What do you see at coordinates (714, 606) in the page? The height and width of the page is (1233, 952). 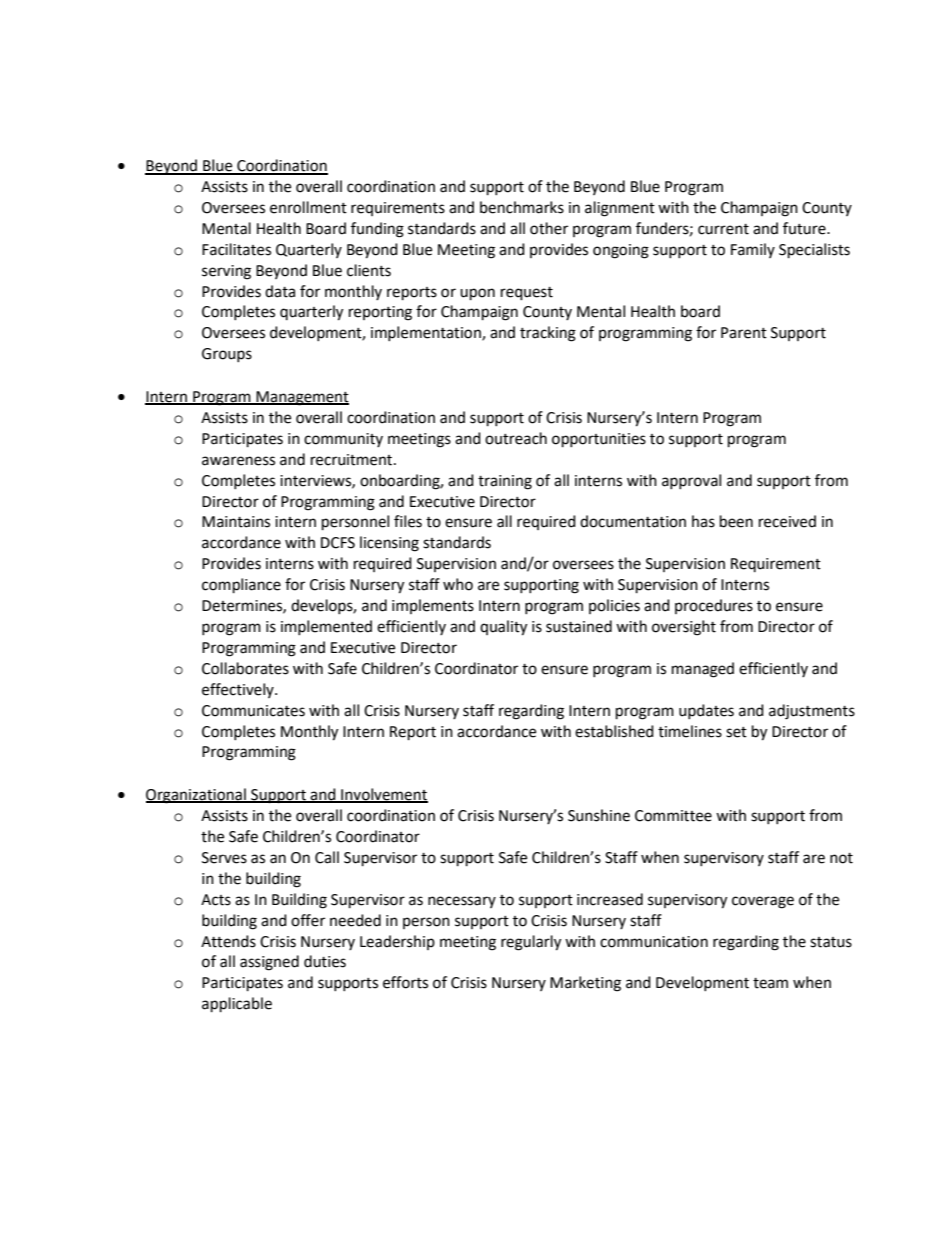 I see `procedures` at bounding box center [714, 606].
